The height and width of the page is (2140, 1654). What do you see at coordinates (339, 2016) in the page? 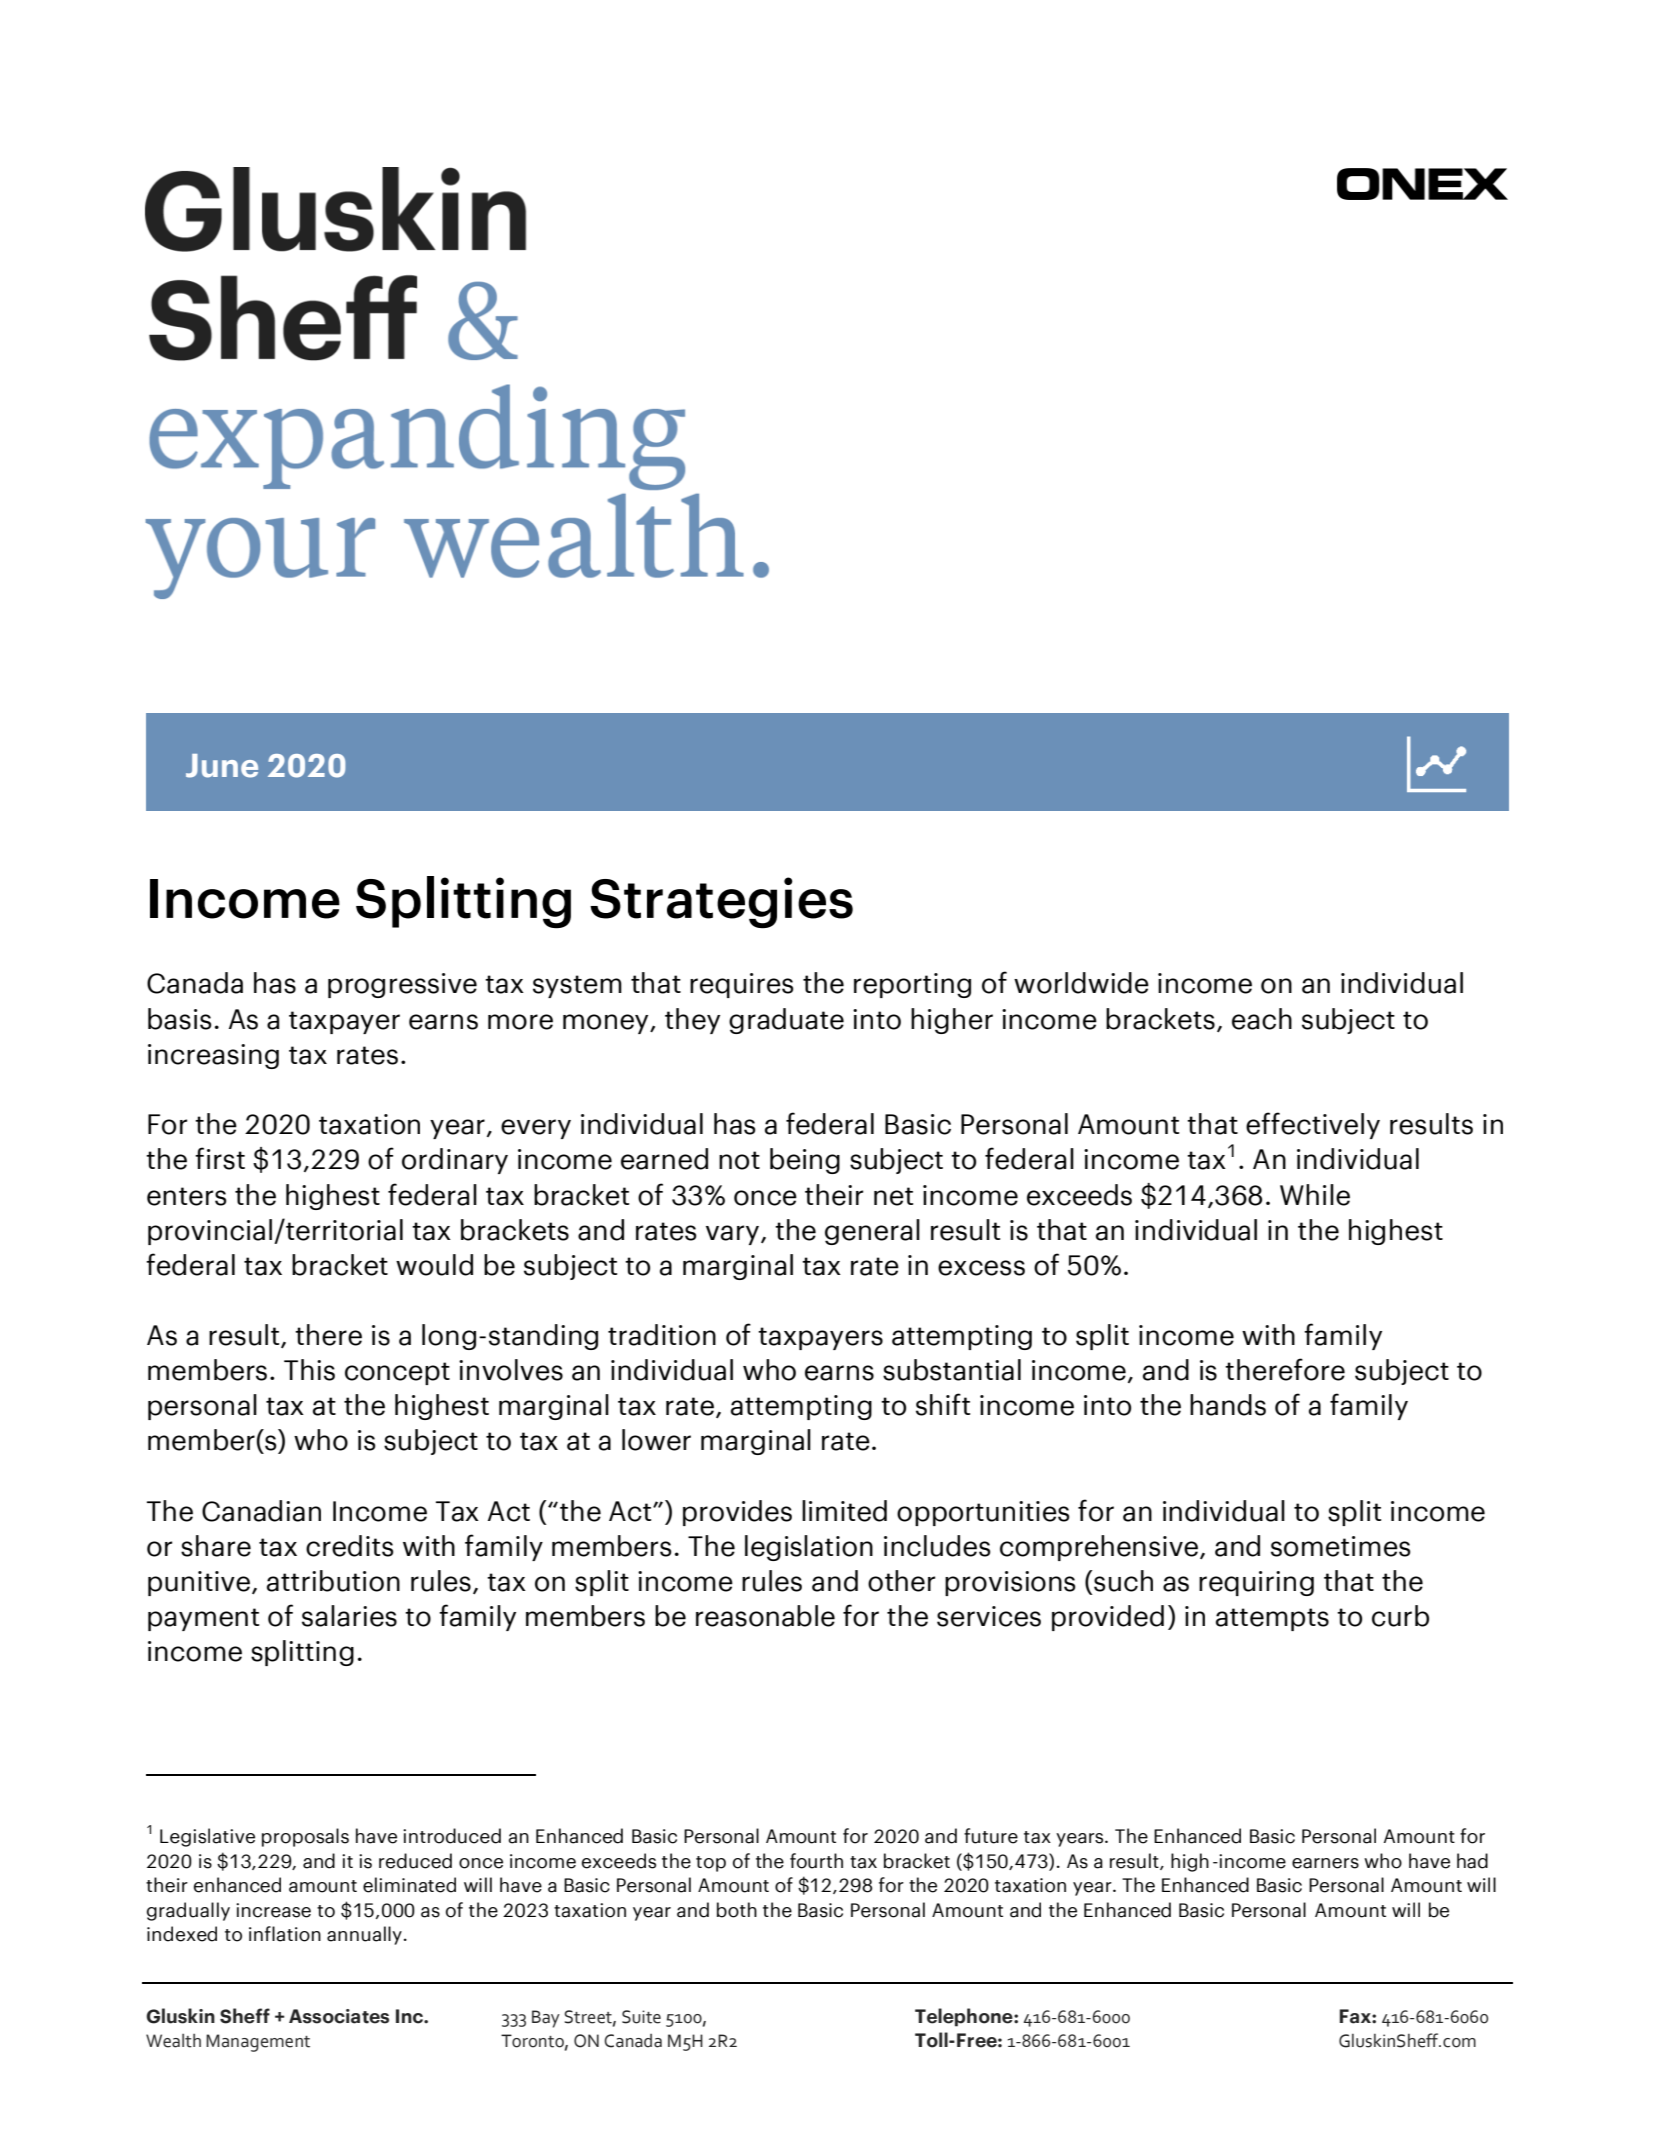
I see `Associates` at bounding box center [339, 2016].
